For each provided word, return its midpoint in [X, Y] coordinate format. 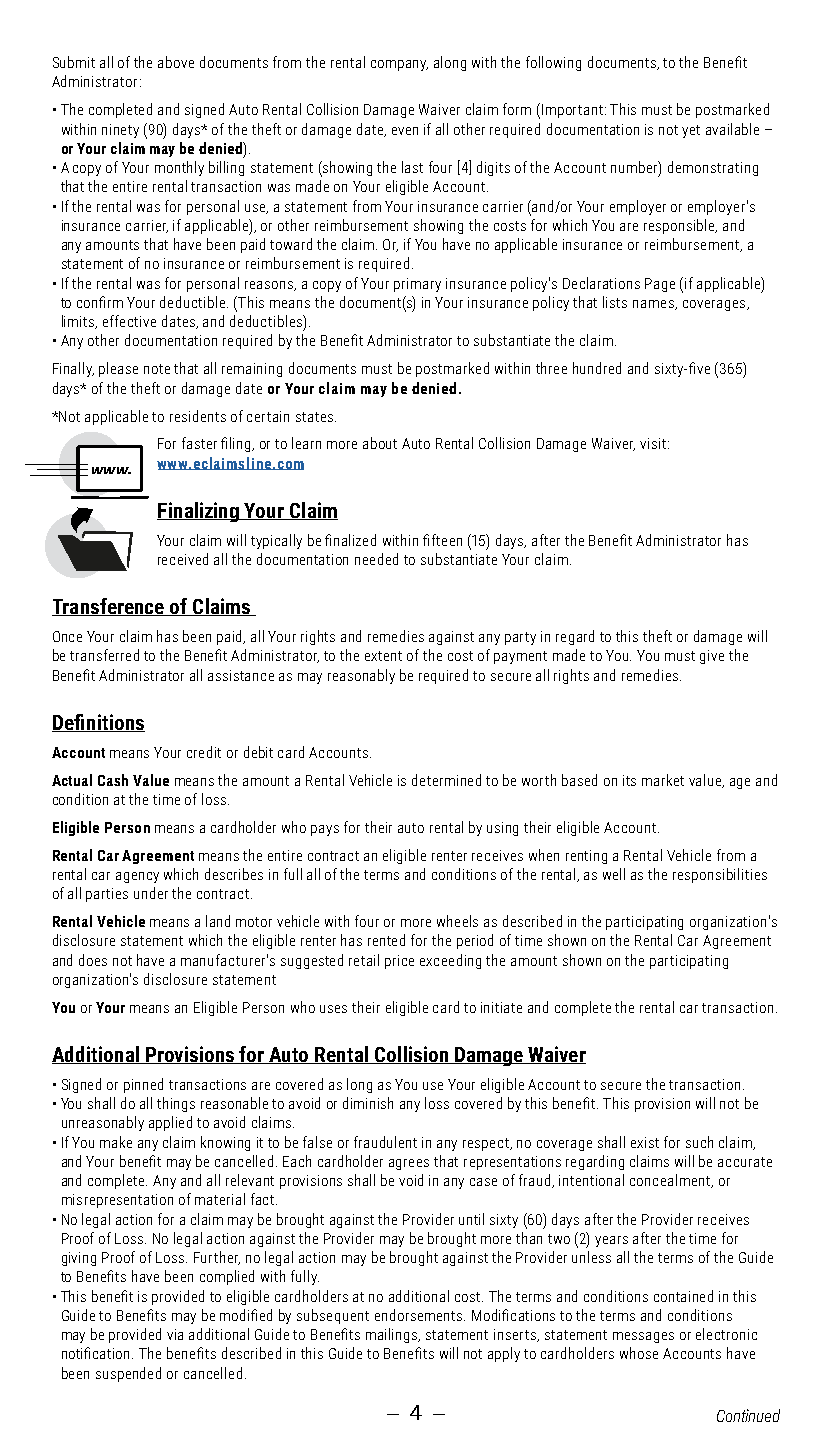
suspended [128, 1374]
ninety [120, 131]
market [663, 780]
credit [204, 752]
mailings [393, 1335]
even [405, 131]
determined [446, 780]
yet [691, 131]
